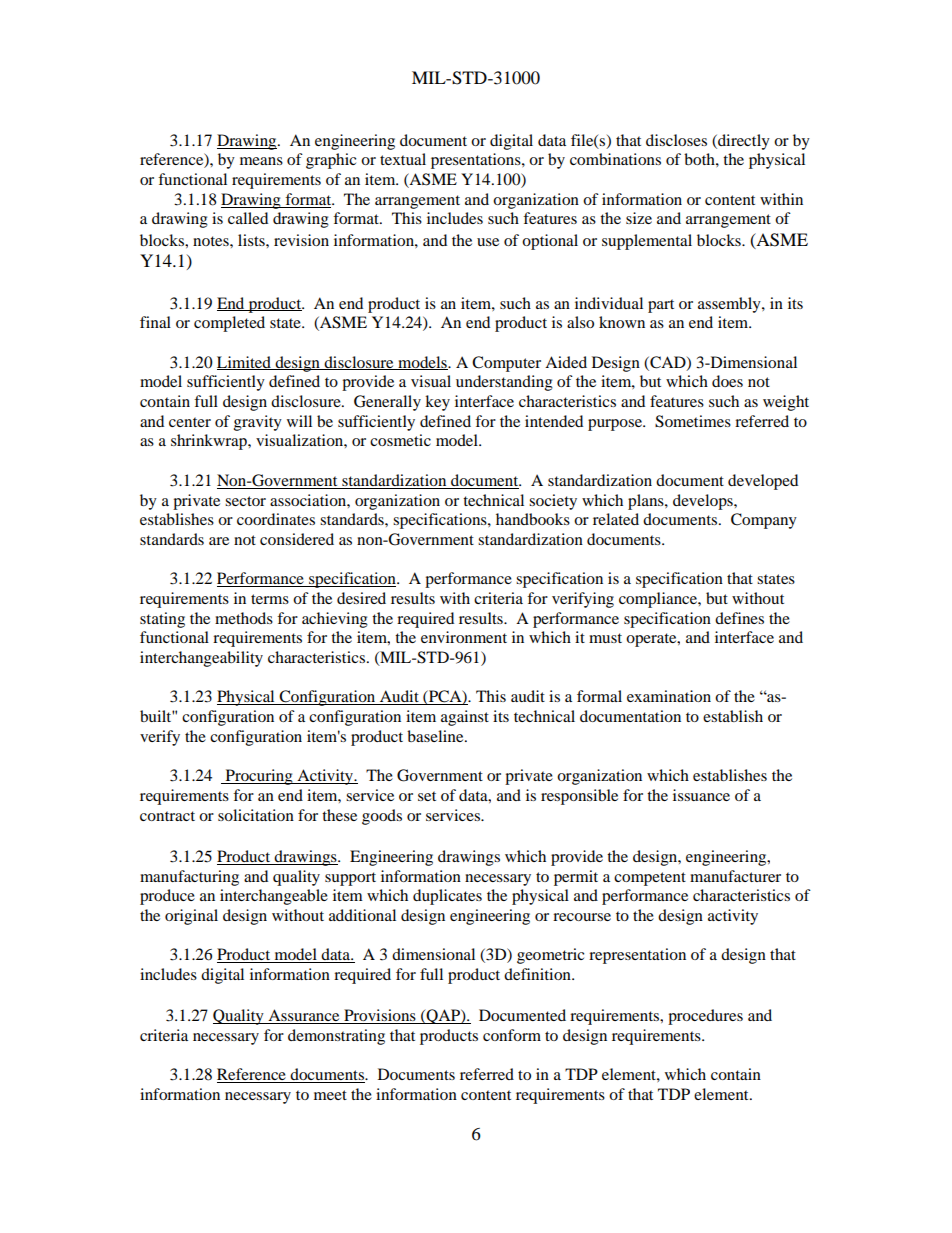 The image size is (952, 1233). What do you see at coordinates (464, 637) in the page?
I see `environment` at bounding box center [464, 637].
